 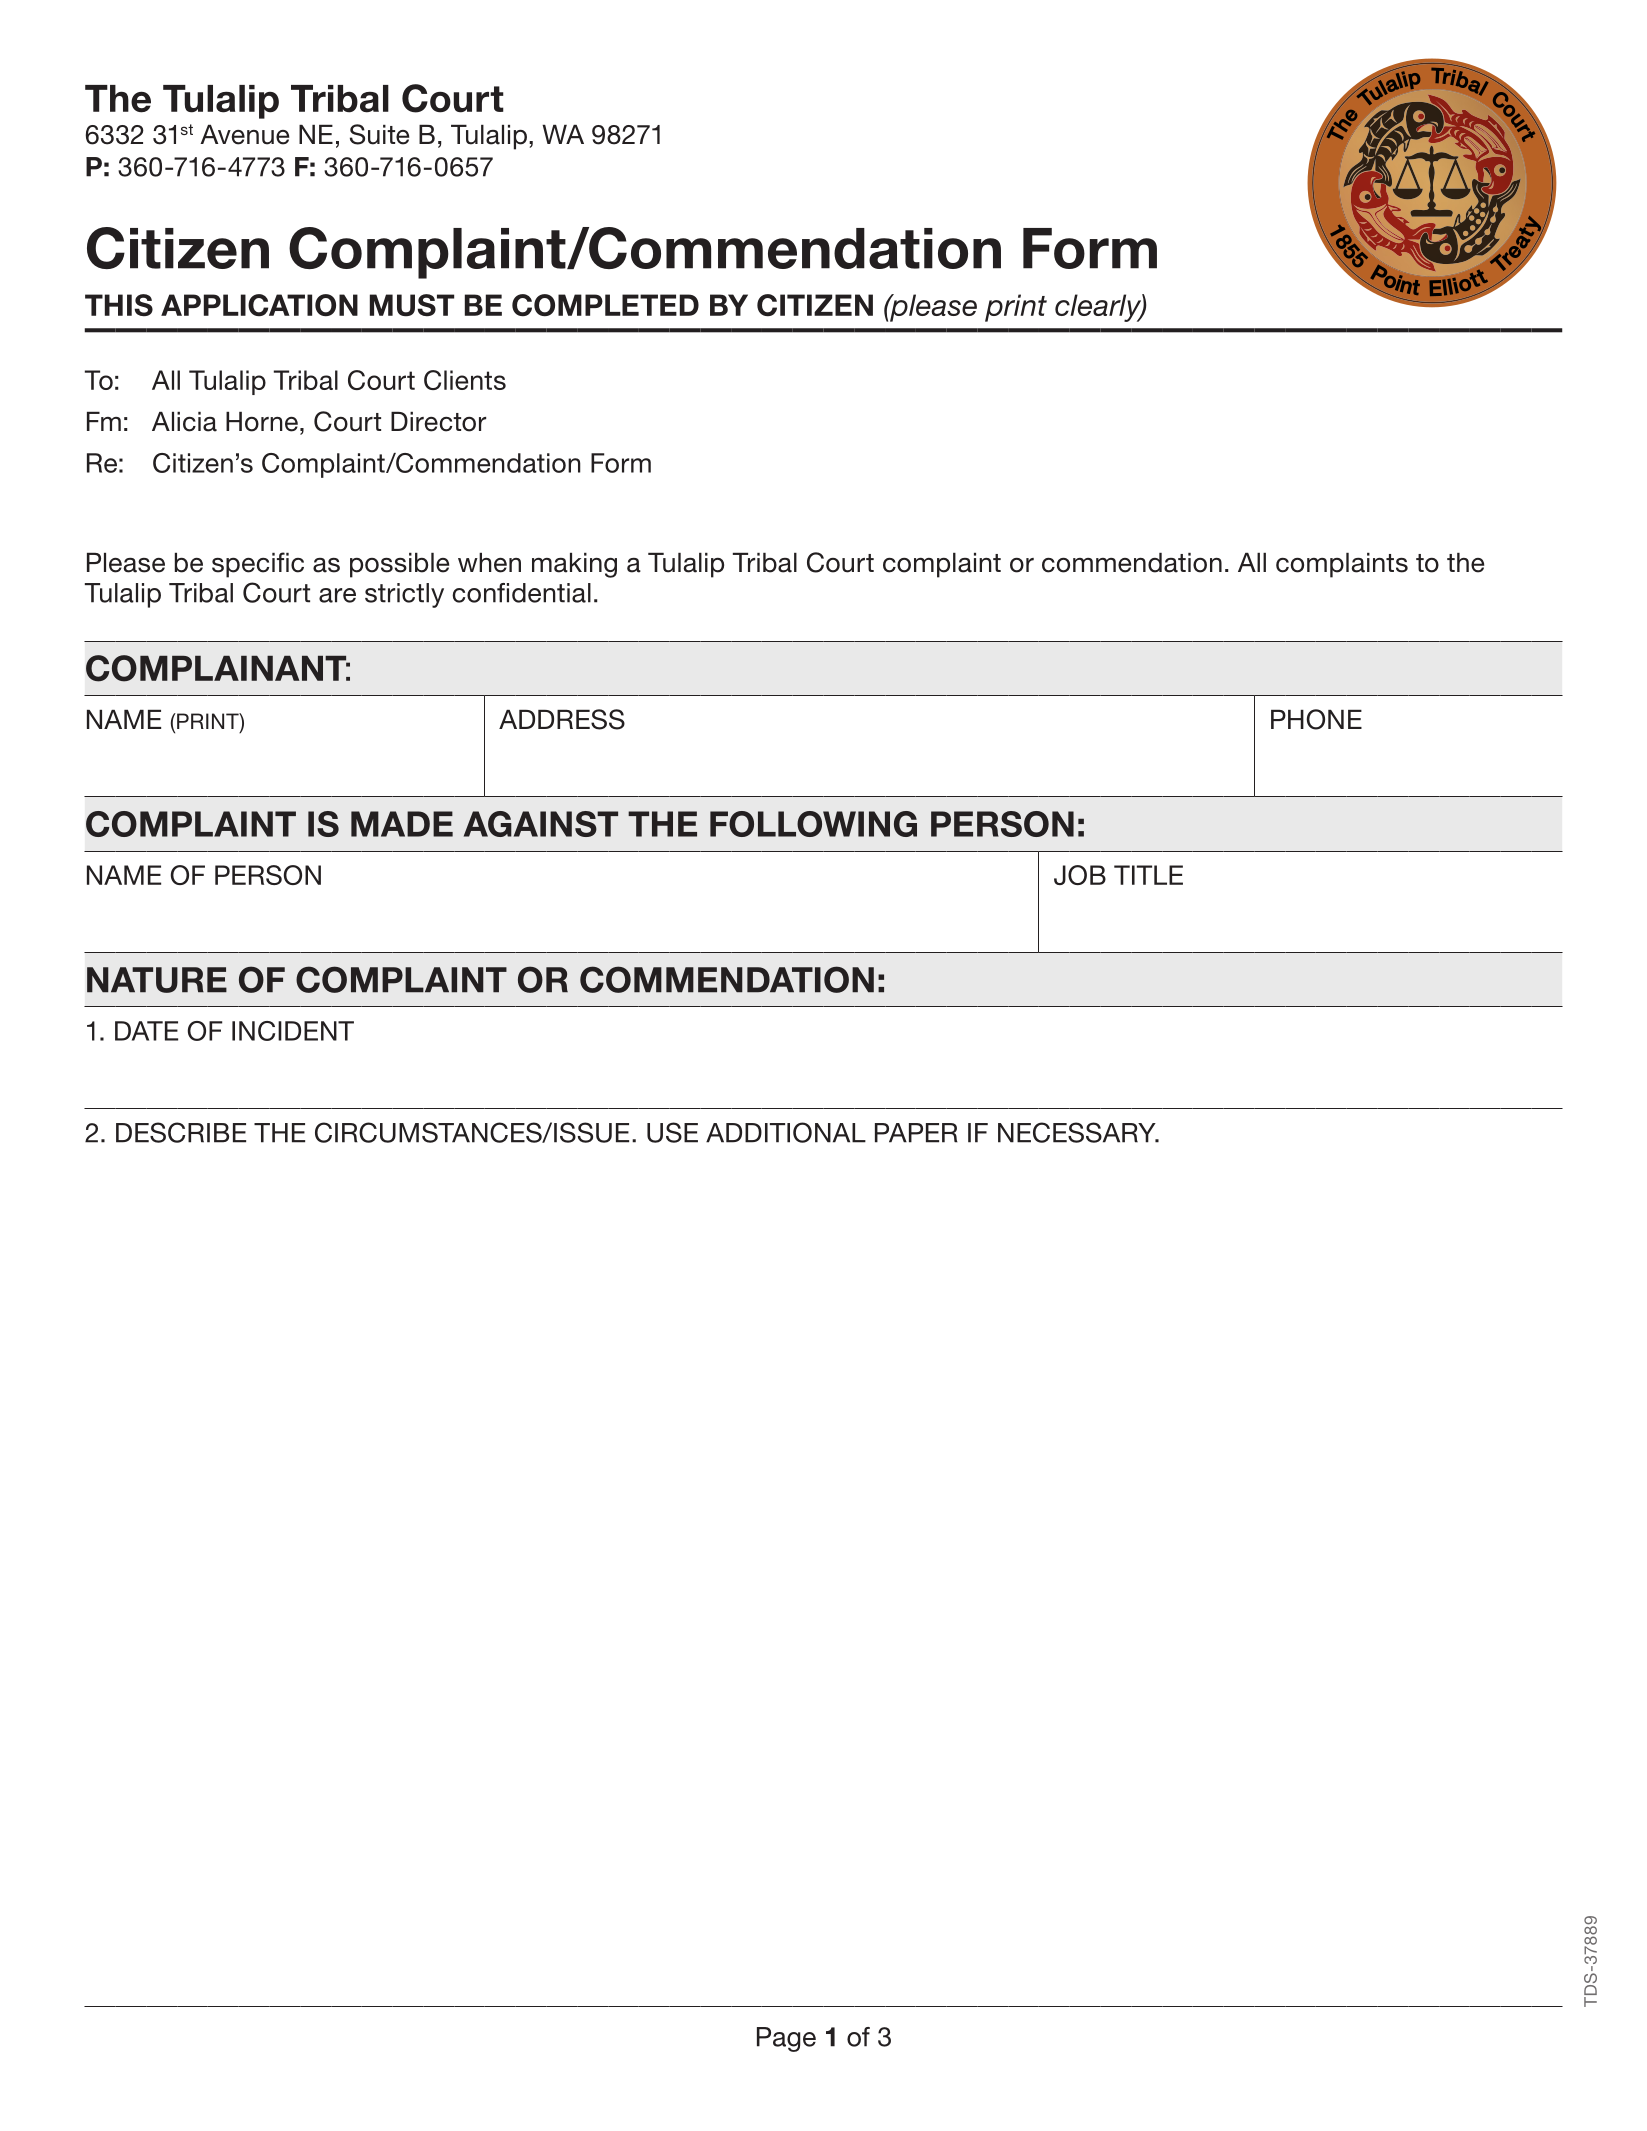 What do you see at coordinates (1316, 719) in the screenshot?
I see `PHONE` at bounding box center [1316, 719].
